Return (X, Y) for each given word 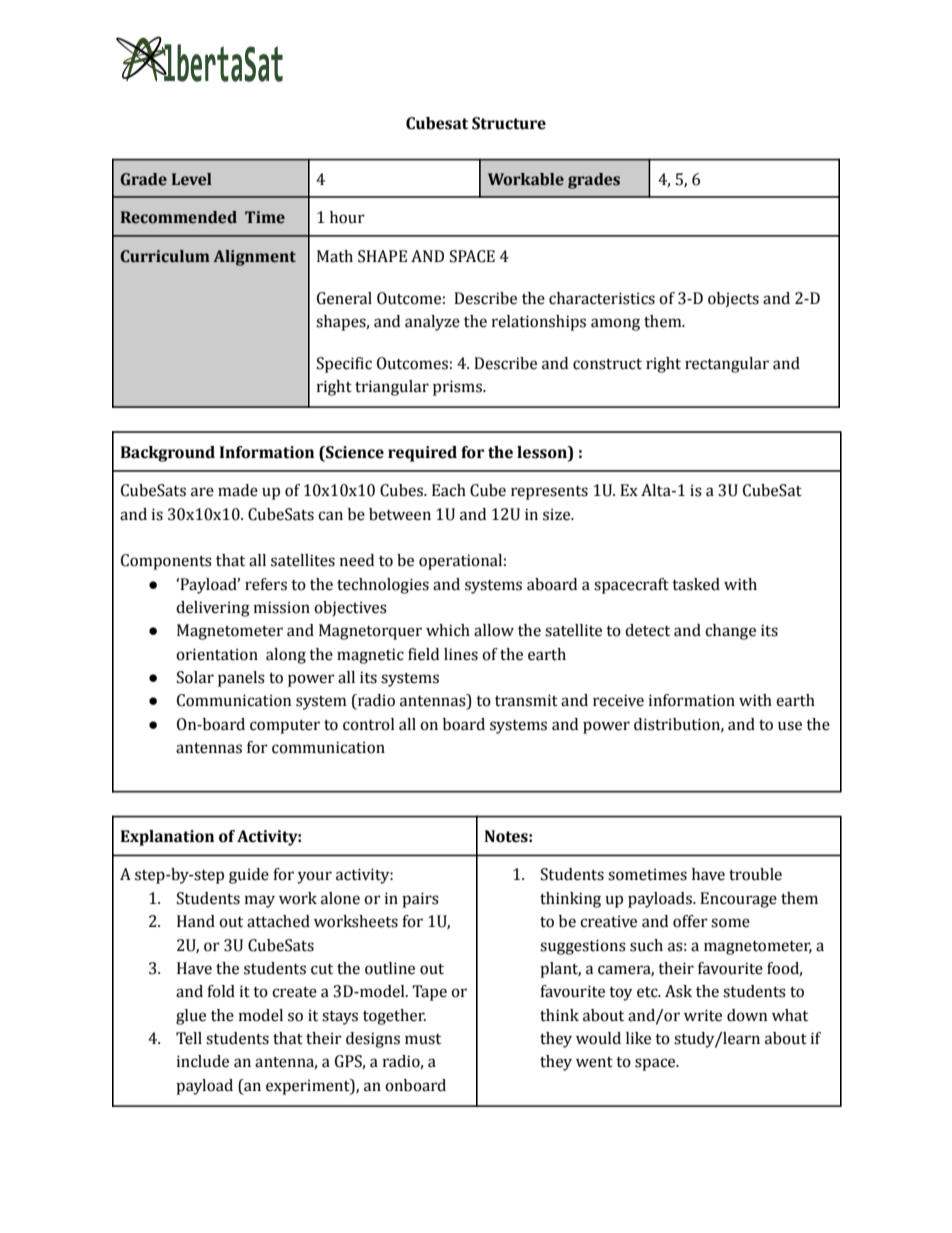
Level (192, 179)
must (423, 1039)
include (203, 1061)
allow (494, 630)
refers (266, 584)
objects (733, 300)
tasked (696, 584)
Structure (509, 123)
